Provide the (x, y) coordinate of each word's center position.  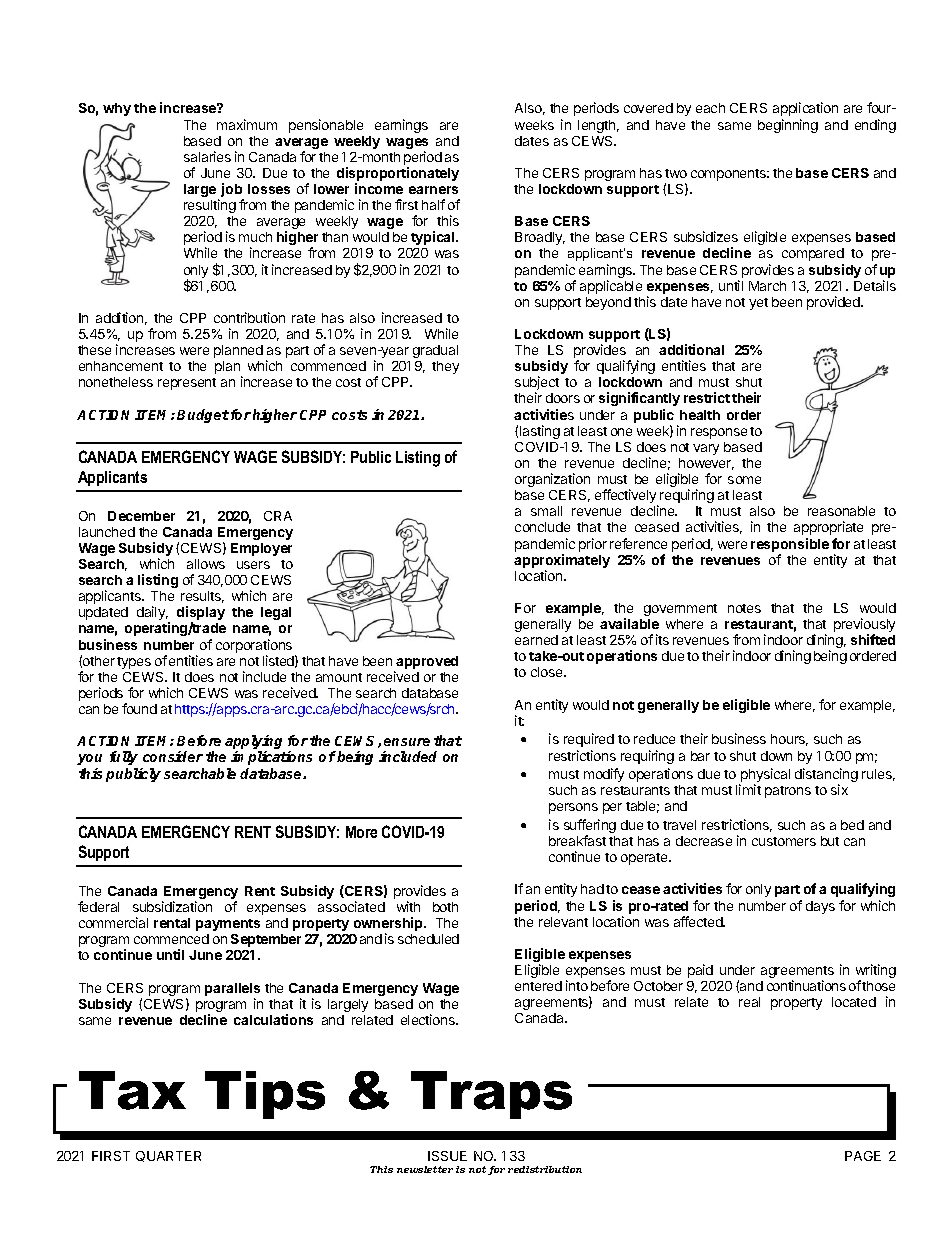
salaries (207, 156)
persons (573, 808)
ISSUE (447, 1156)
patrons (788, 792)
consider (173, 756)
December (141, 516)
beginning (788, 126)
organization (552, 480)
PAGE (863, 1156)
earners (433, 190)
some (744, 480)
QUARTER (168, 1156)
